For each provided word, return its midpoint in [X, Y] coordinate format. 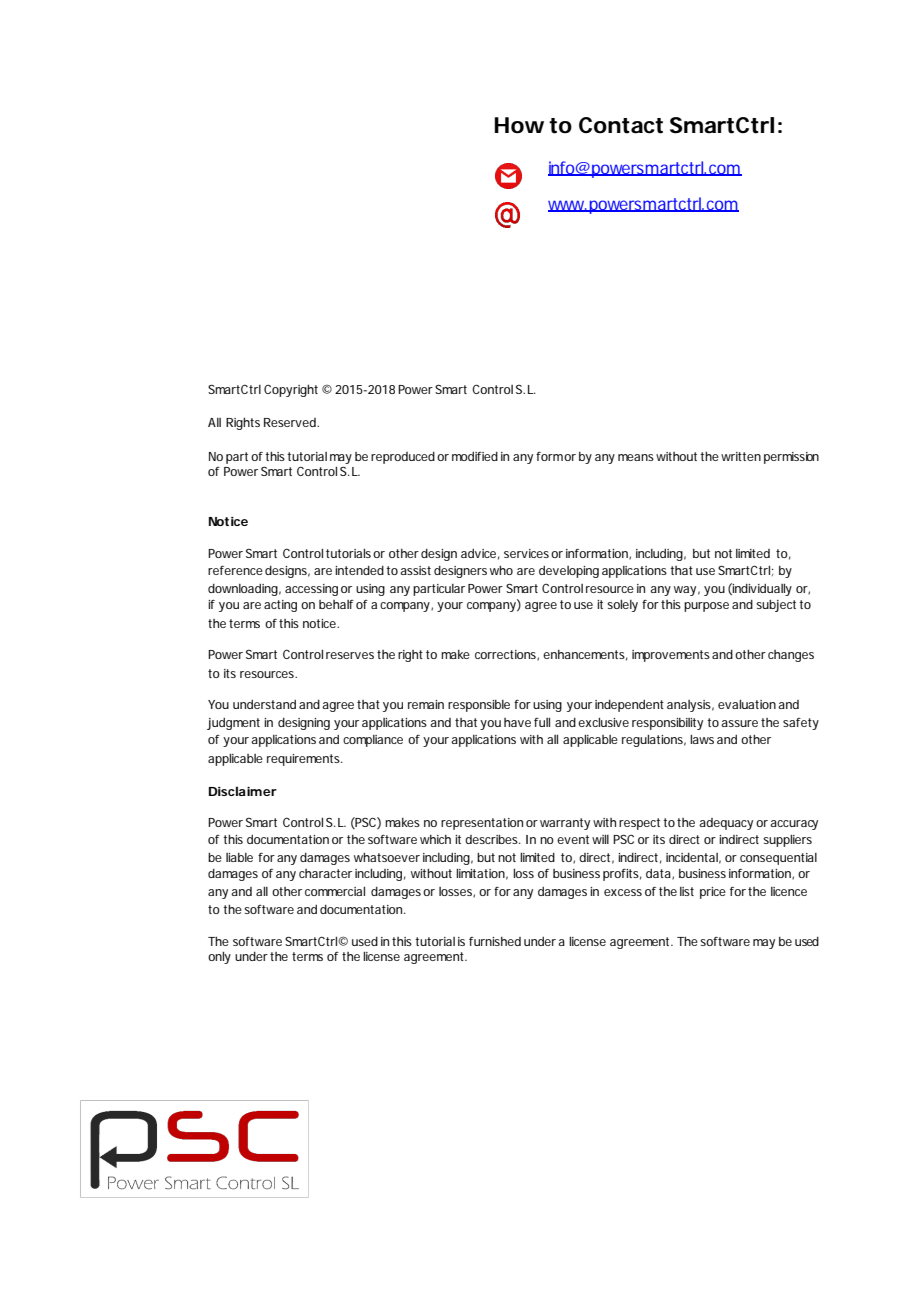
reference [235, 570]
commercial [335, 891]
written [741, 456]
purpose [706, 607]
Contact [621, 125]
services [526, 553]
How [519, 125]
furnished [495, 941]
